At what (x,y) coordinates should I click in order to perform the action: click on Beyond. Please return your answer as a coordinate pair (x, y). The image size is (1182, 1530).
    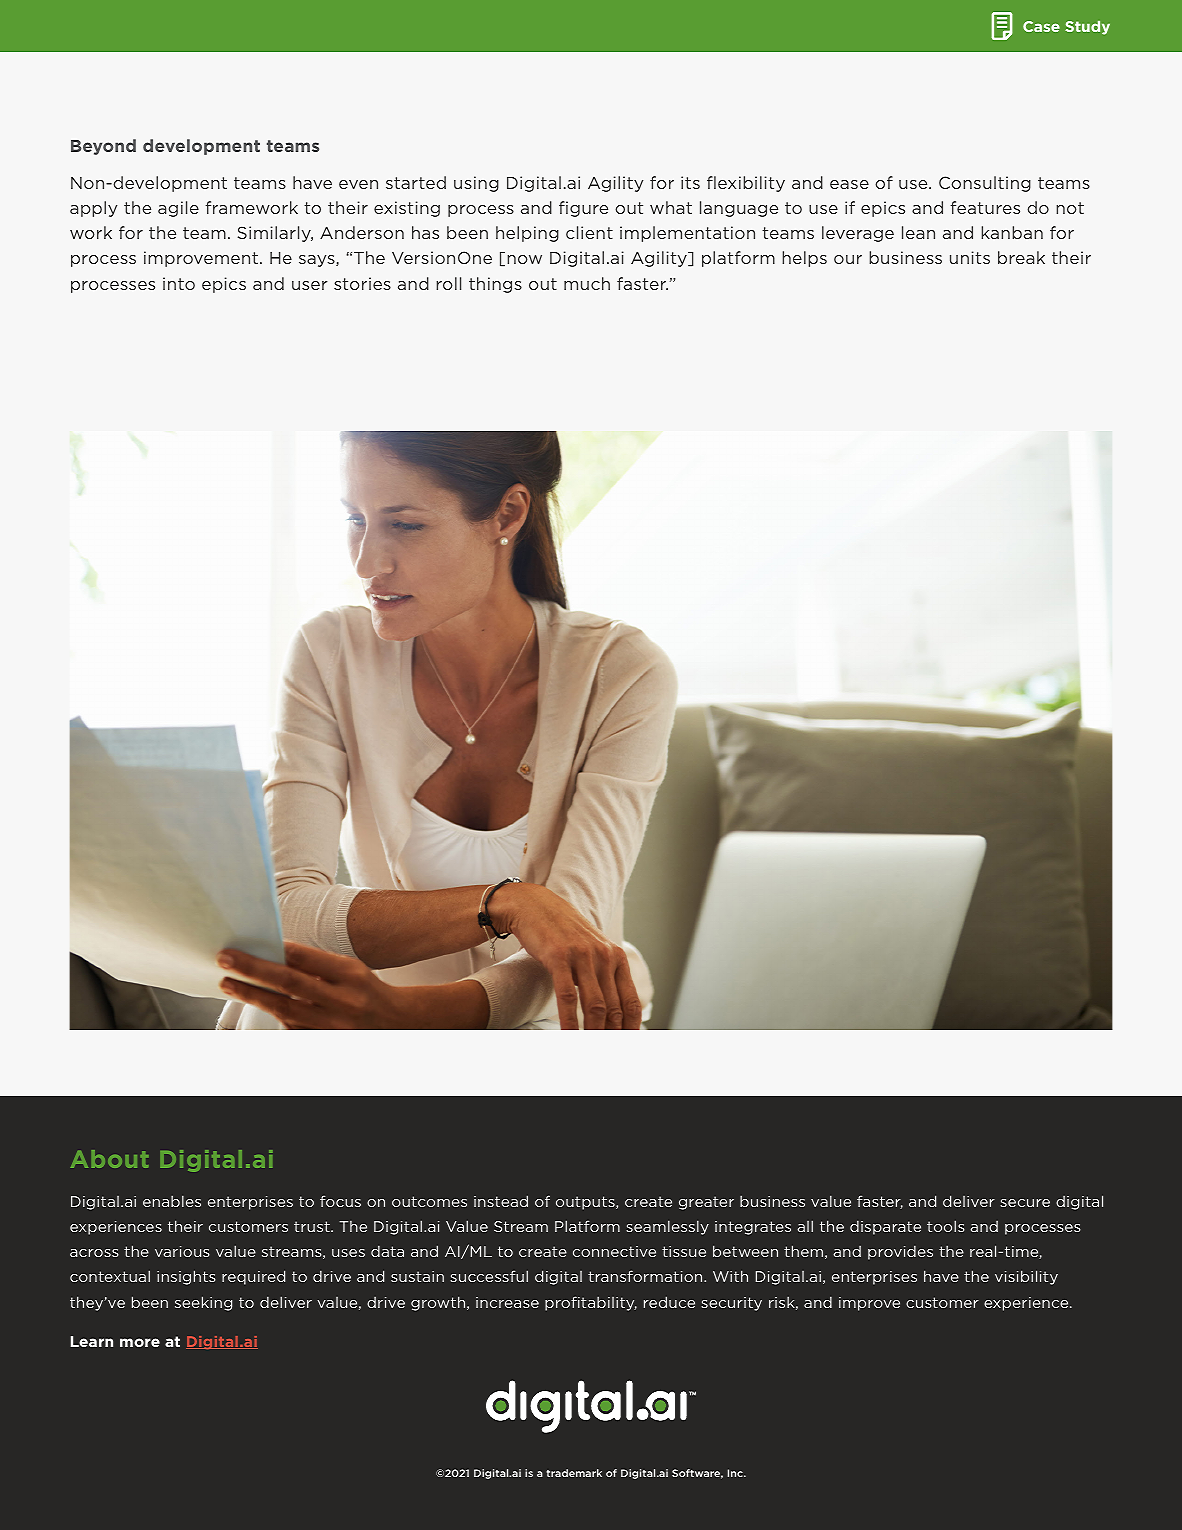
    Looking at the image, I should click on (103, 147).
